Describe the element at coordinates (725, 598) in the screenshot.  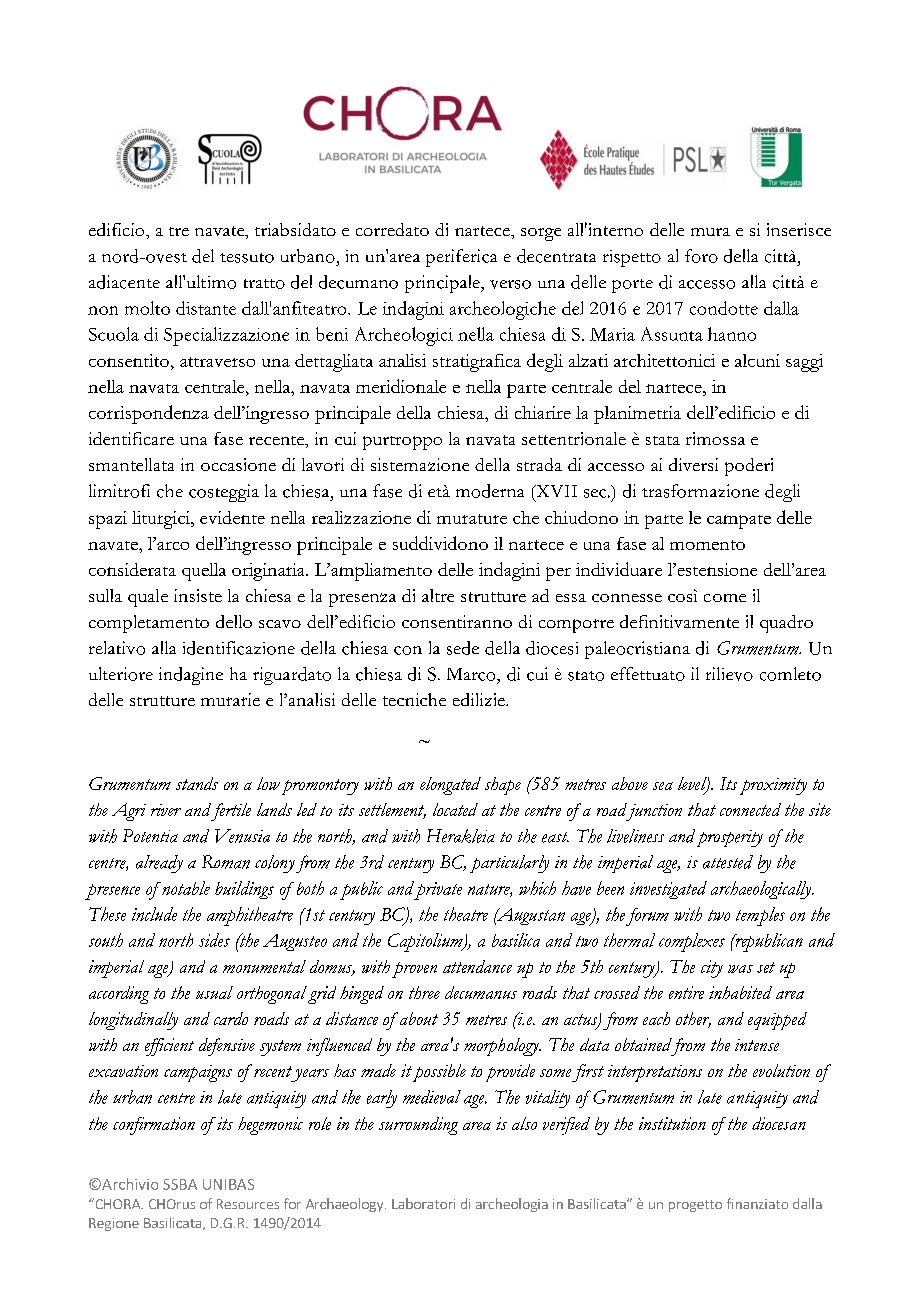
I see `come` at that location.
